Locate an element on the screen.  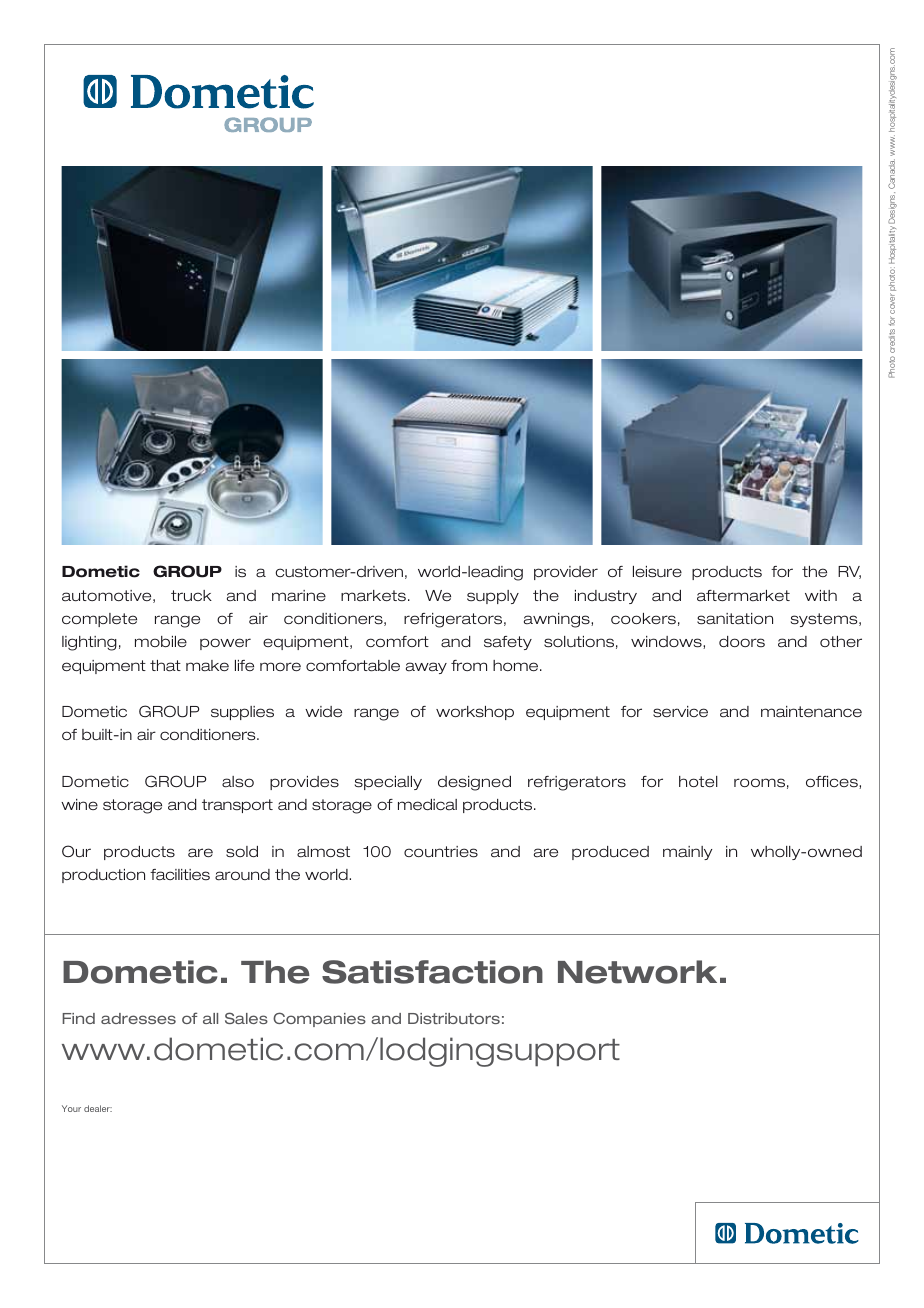
away is located at coordinates (426, 668).
